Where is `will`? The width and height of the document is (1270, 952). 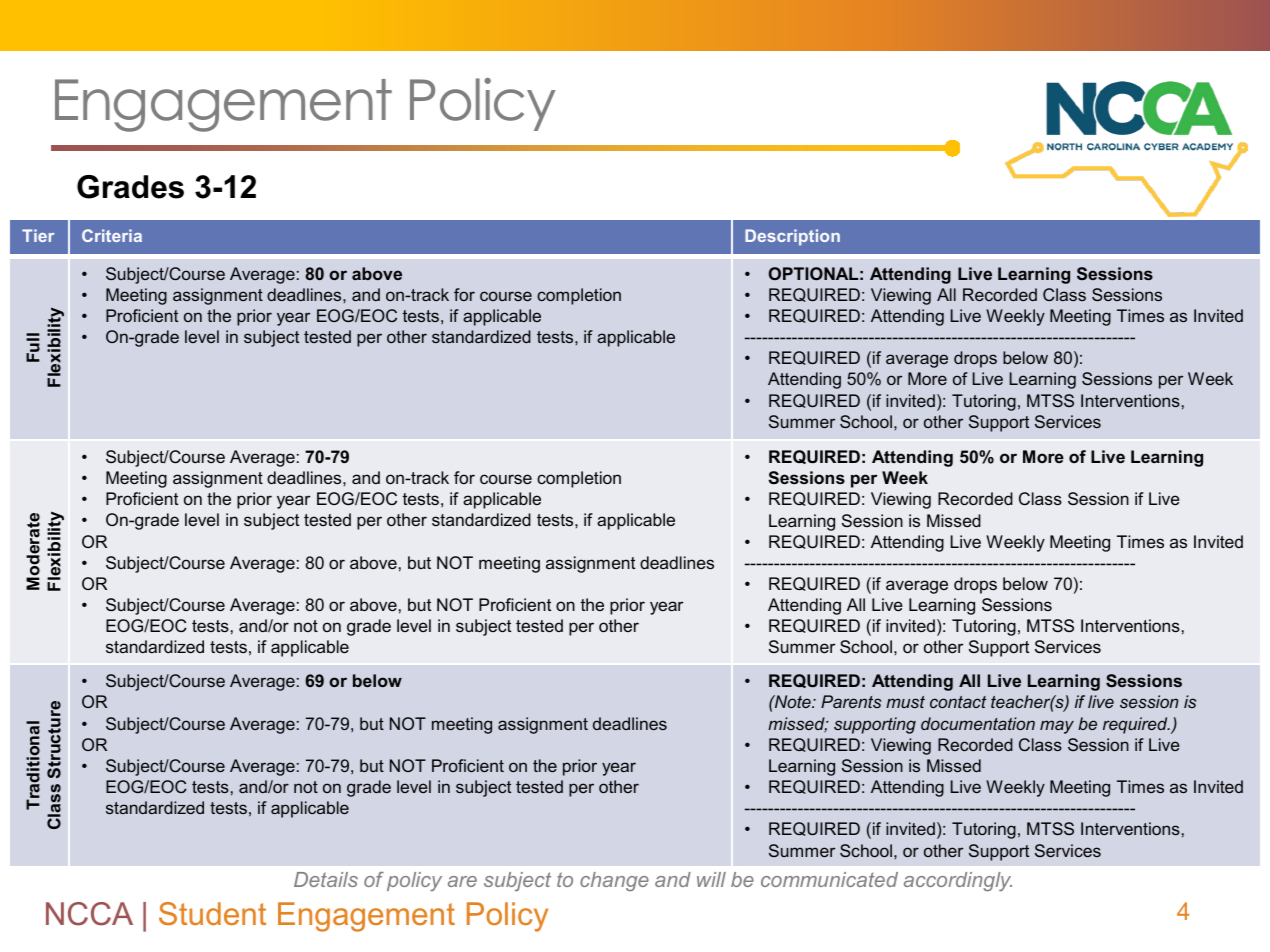 will is located at coordinates (711, 879).
